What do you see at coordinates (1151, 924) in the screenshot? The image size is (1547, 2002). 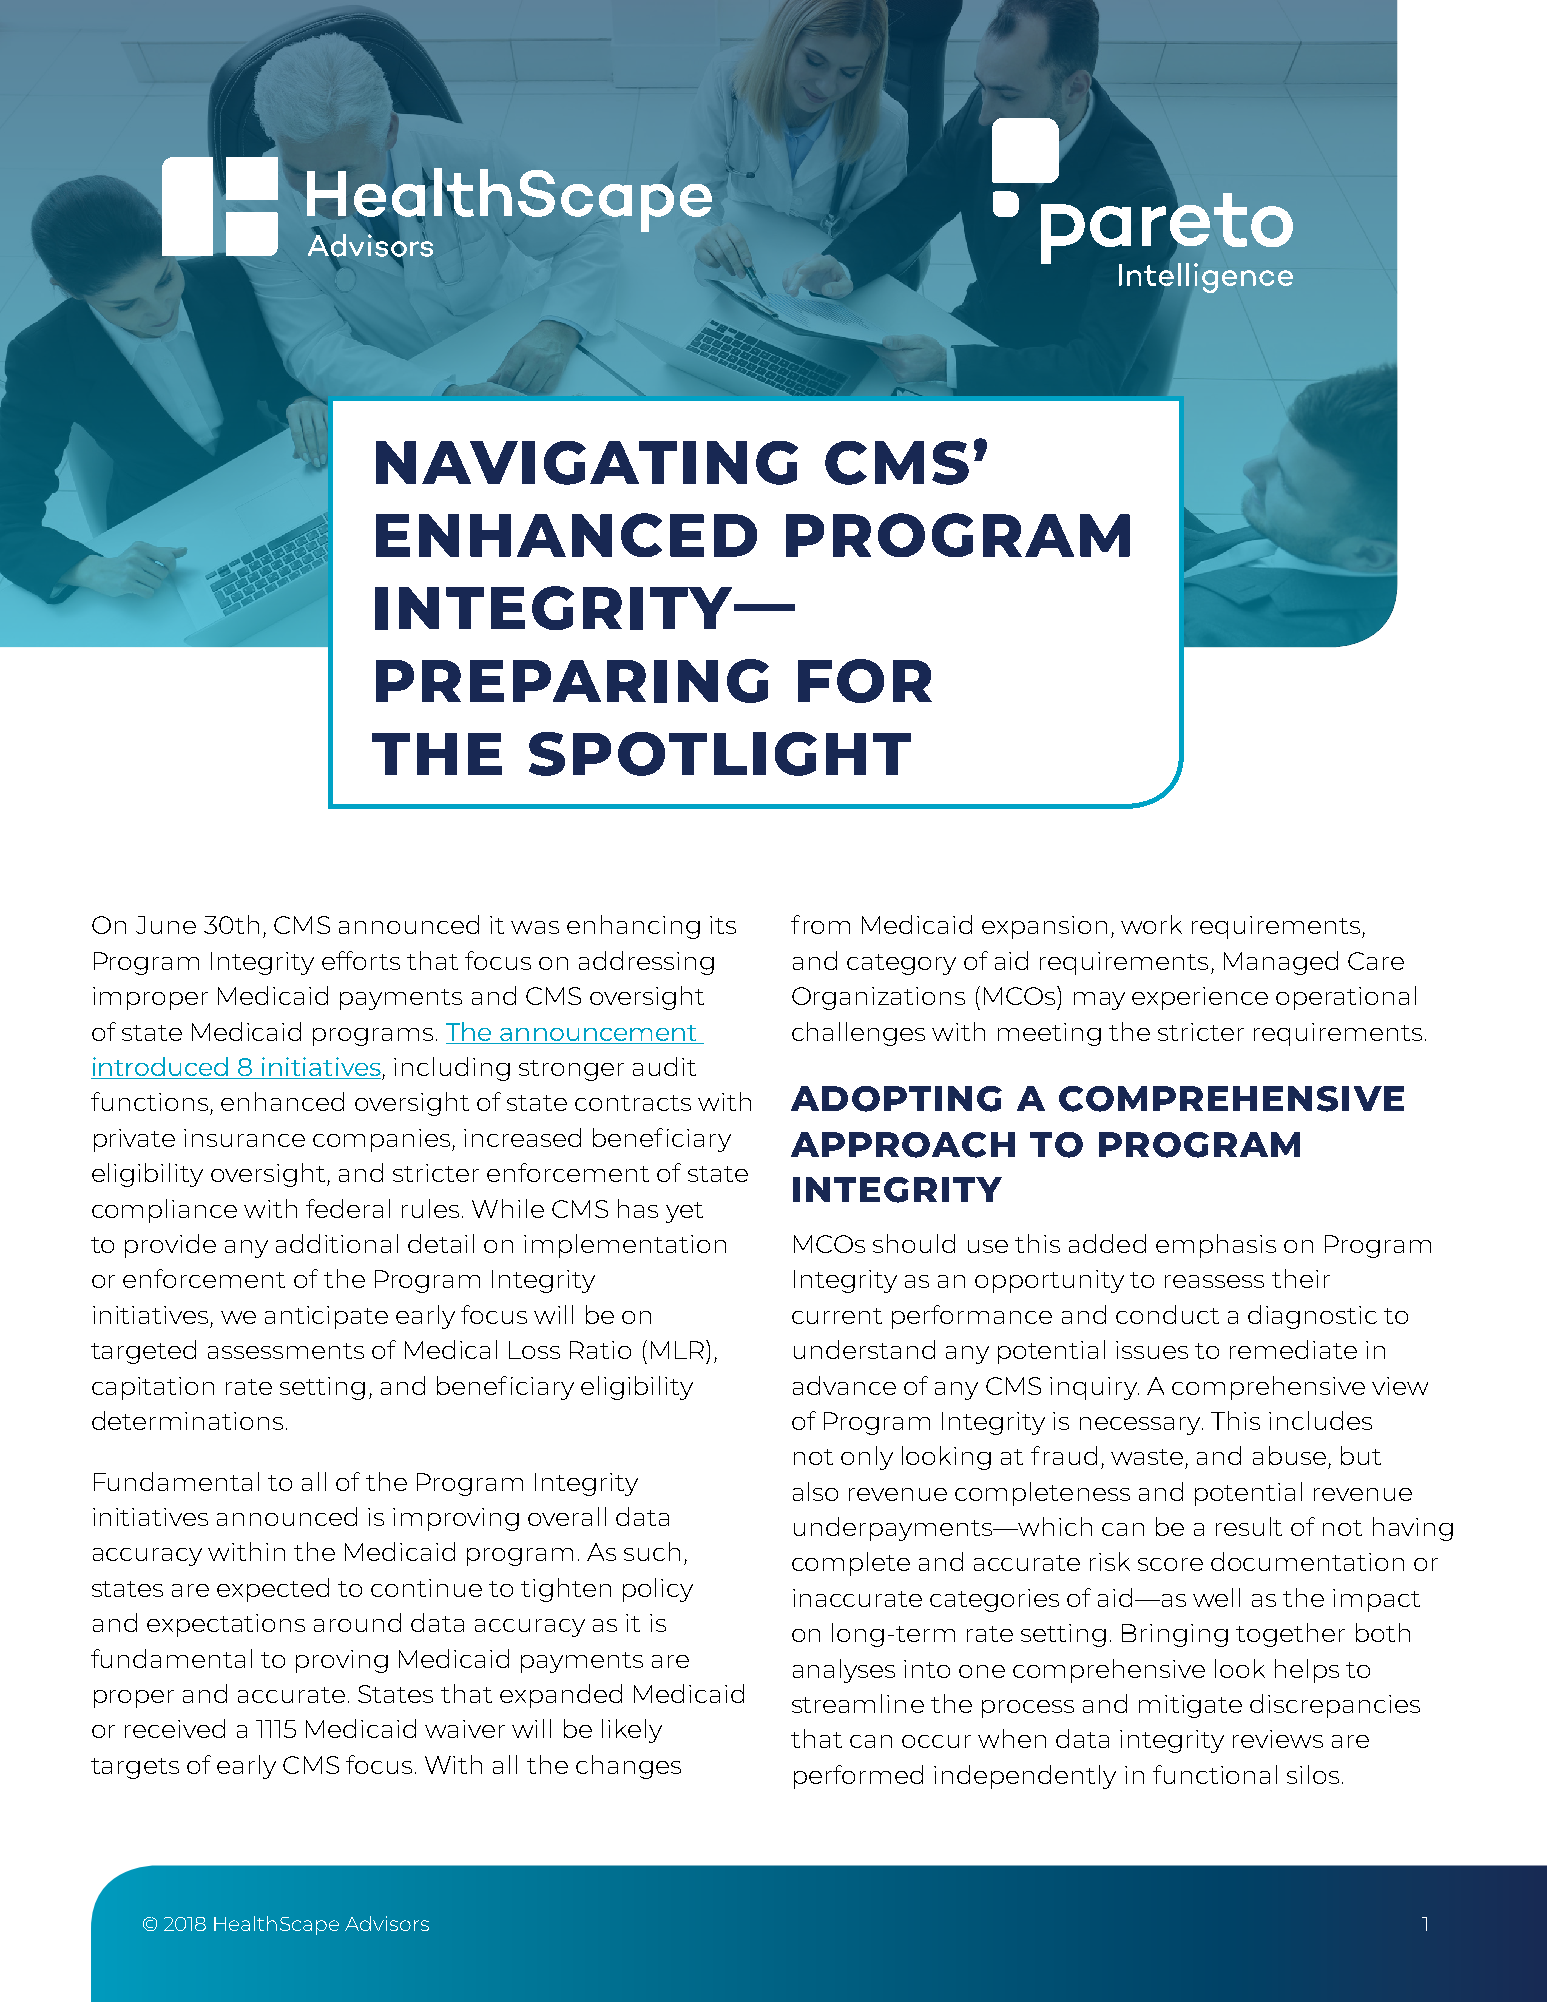 I see `work` at bounding box center [1151, 924].
